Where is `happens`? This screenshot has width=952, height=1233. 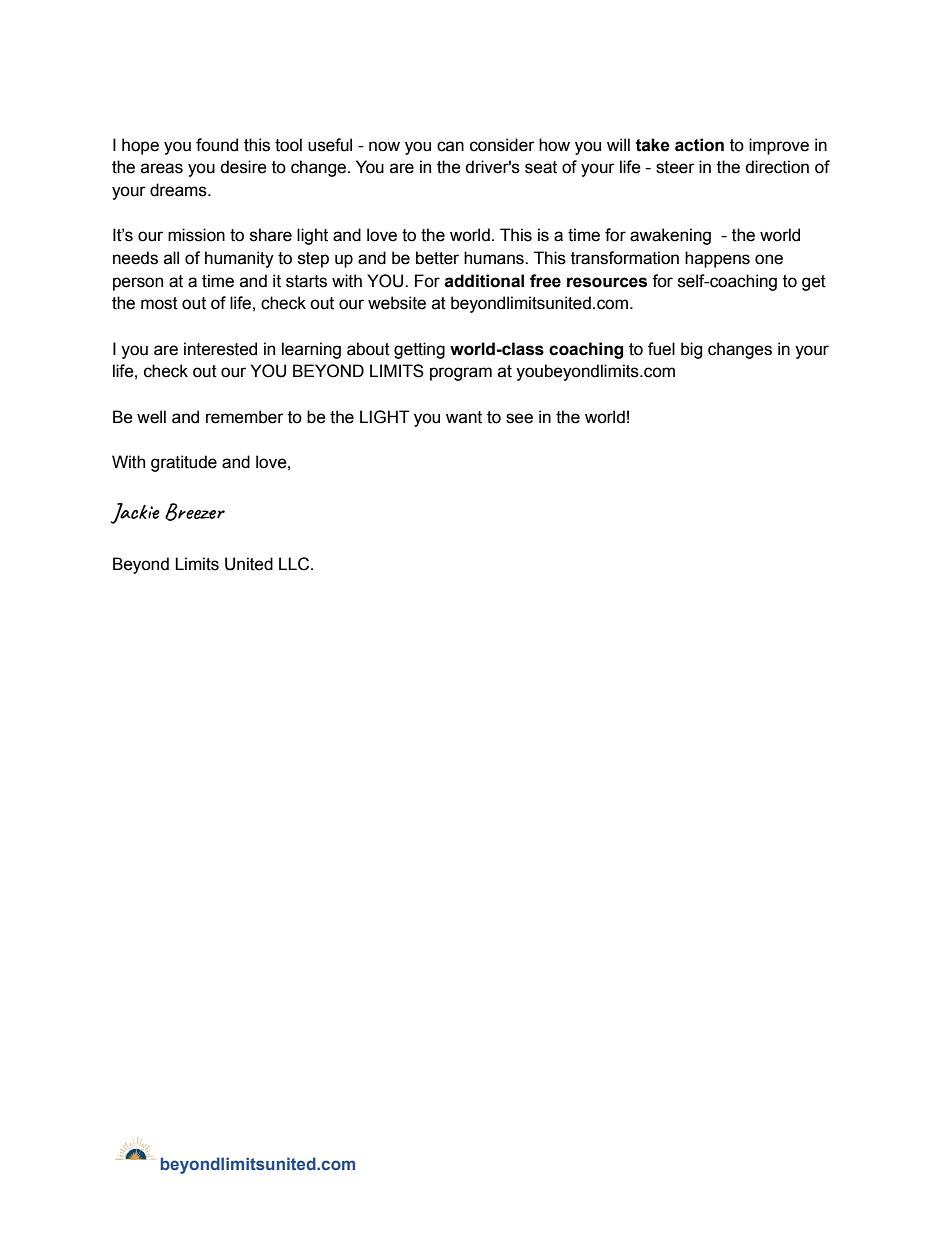 happens is located at coordinates (717, 259).
